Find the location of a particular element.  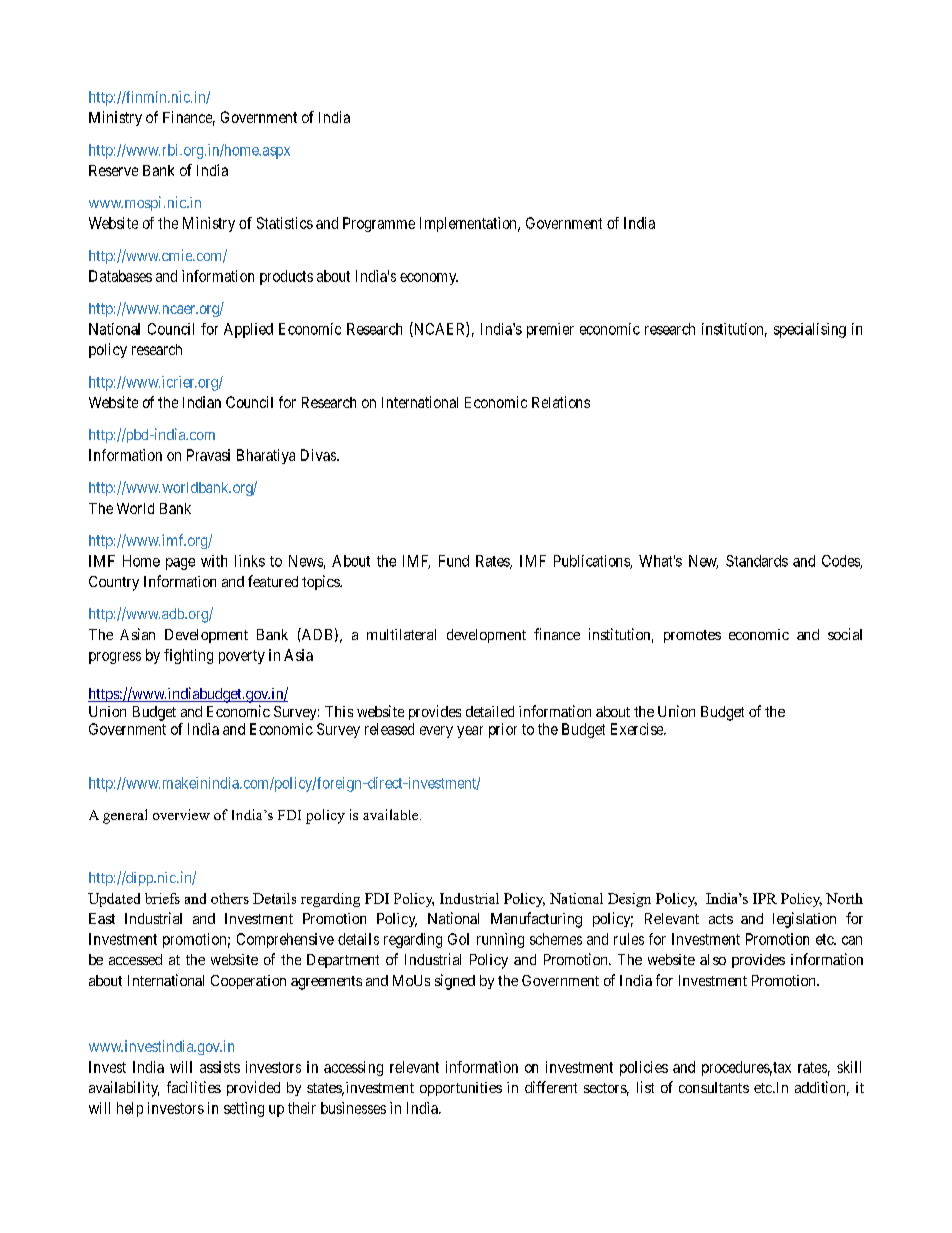

fighting is located at coordinates (188, 656).
